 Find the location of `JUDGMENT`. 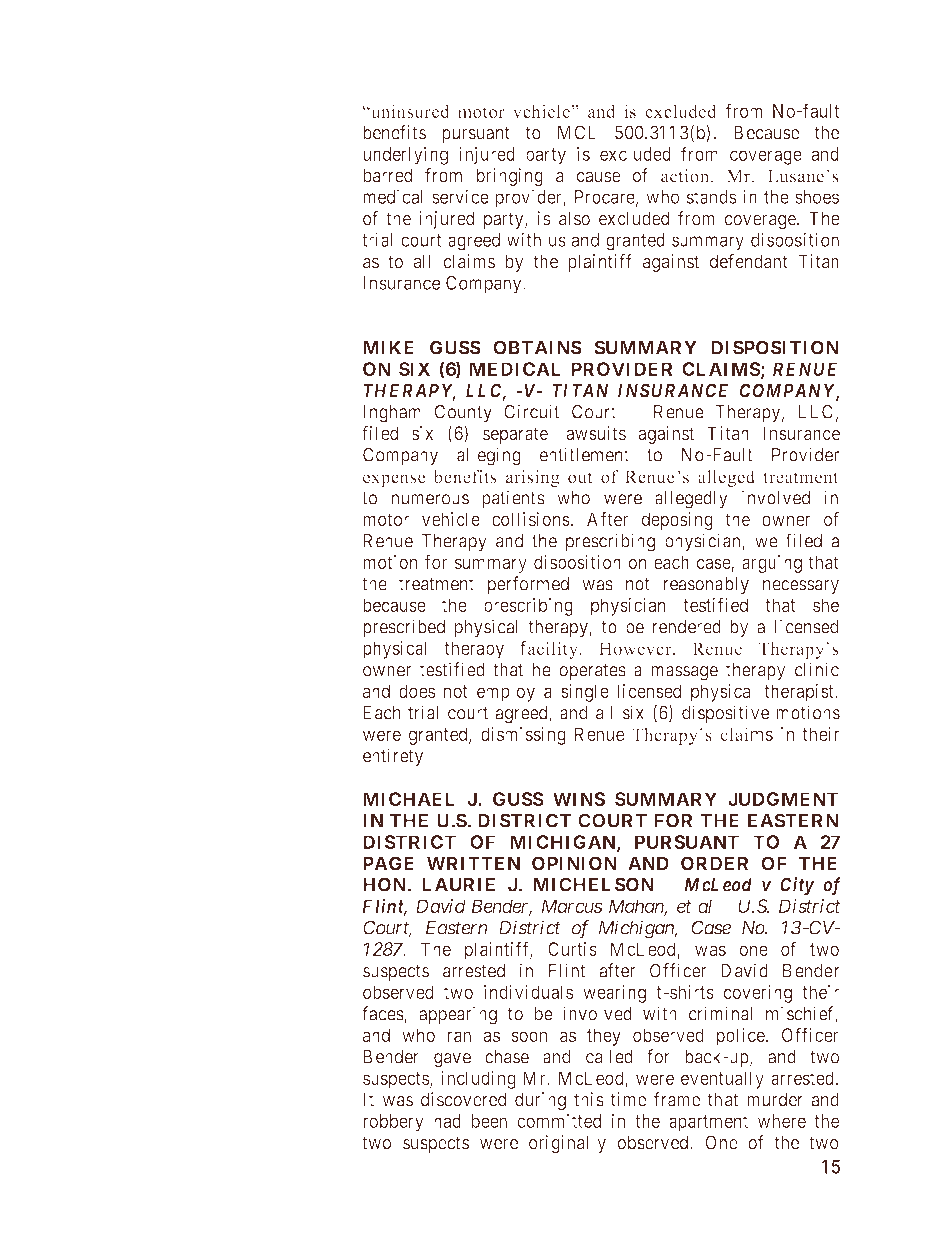

JUDGMENT is located at coordinates (783, 799).
